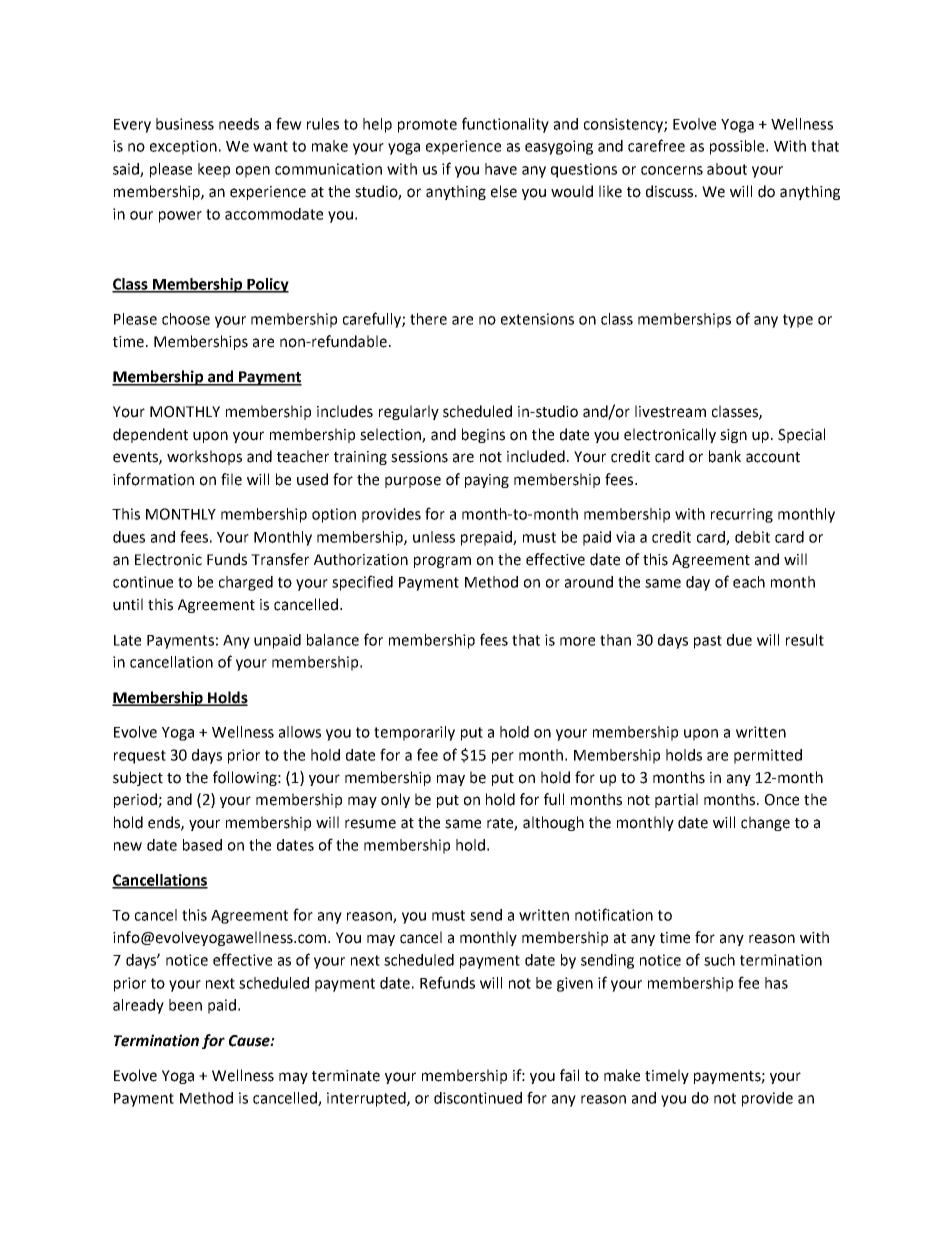 The width and height of the screenshot is (952, 1233). I want to click on about, so click(727, 169).
